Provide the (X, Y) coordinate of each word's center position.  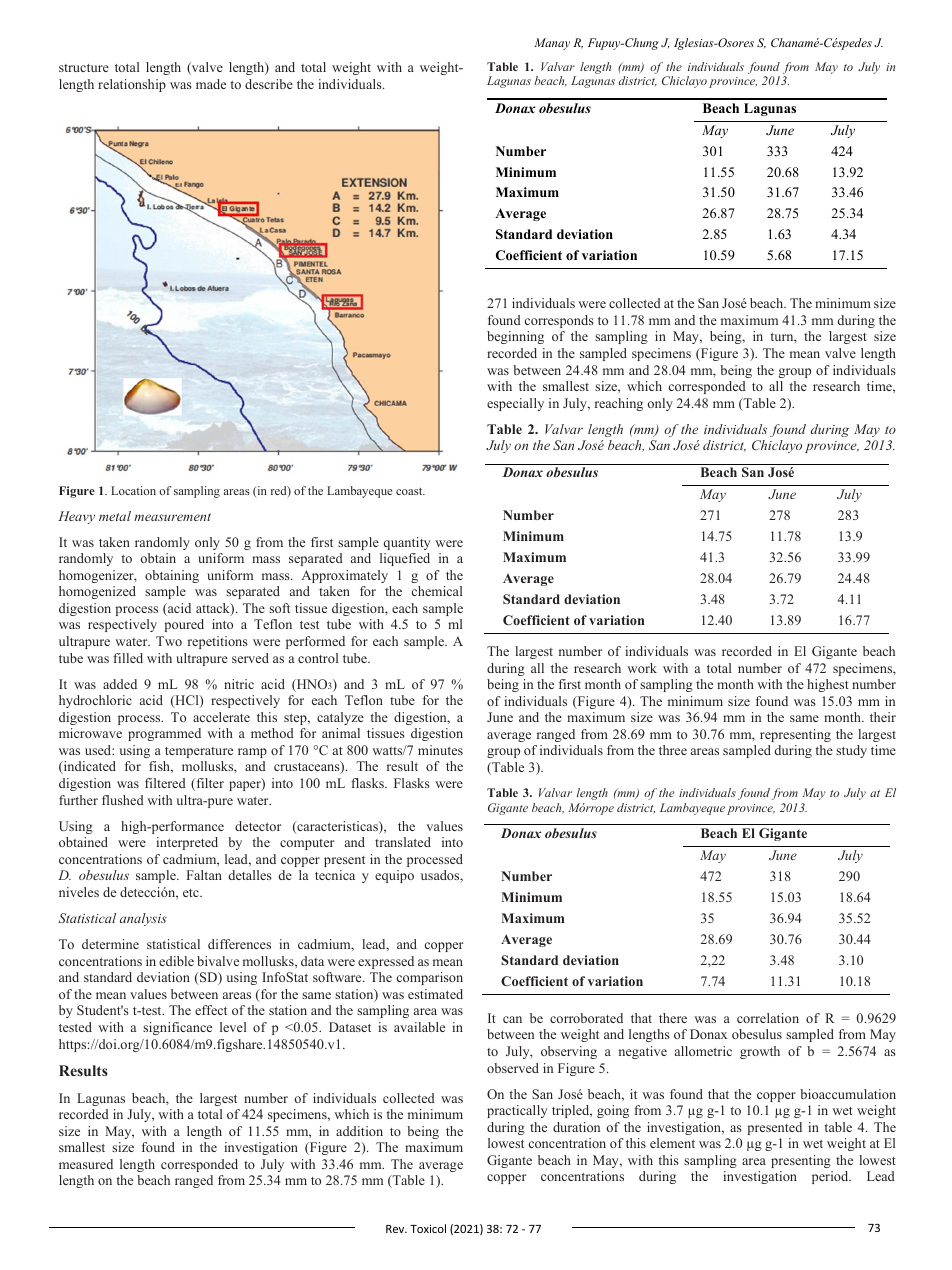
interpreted (187, 843)
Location (133, 490)
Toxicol (428, 1228)
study (851, 751)
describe (269, 84)
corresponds (559, 321)
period (831, 1177)
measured (86, 1164)
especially (515, 404)
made (211, 84)
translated (403, 842)
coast (410, 491)
